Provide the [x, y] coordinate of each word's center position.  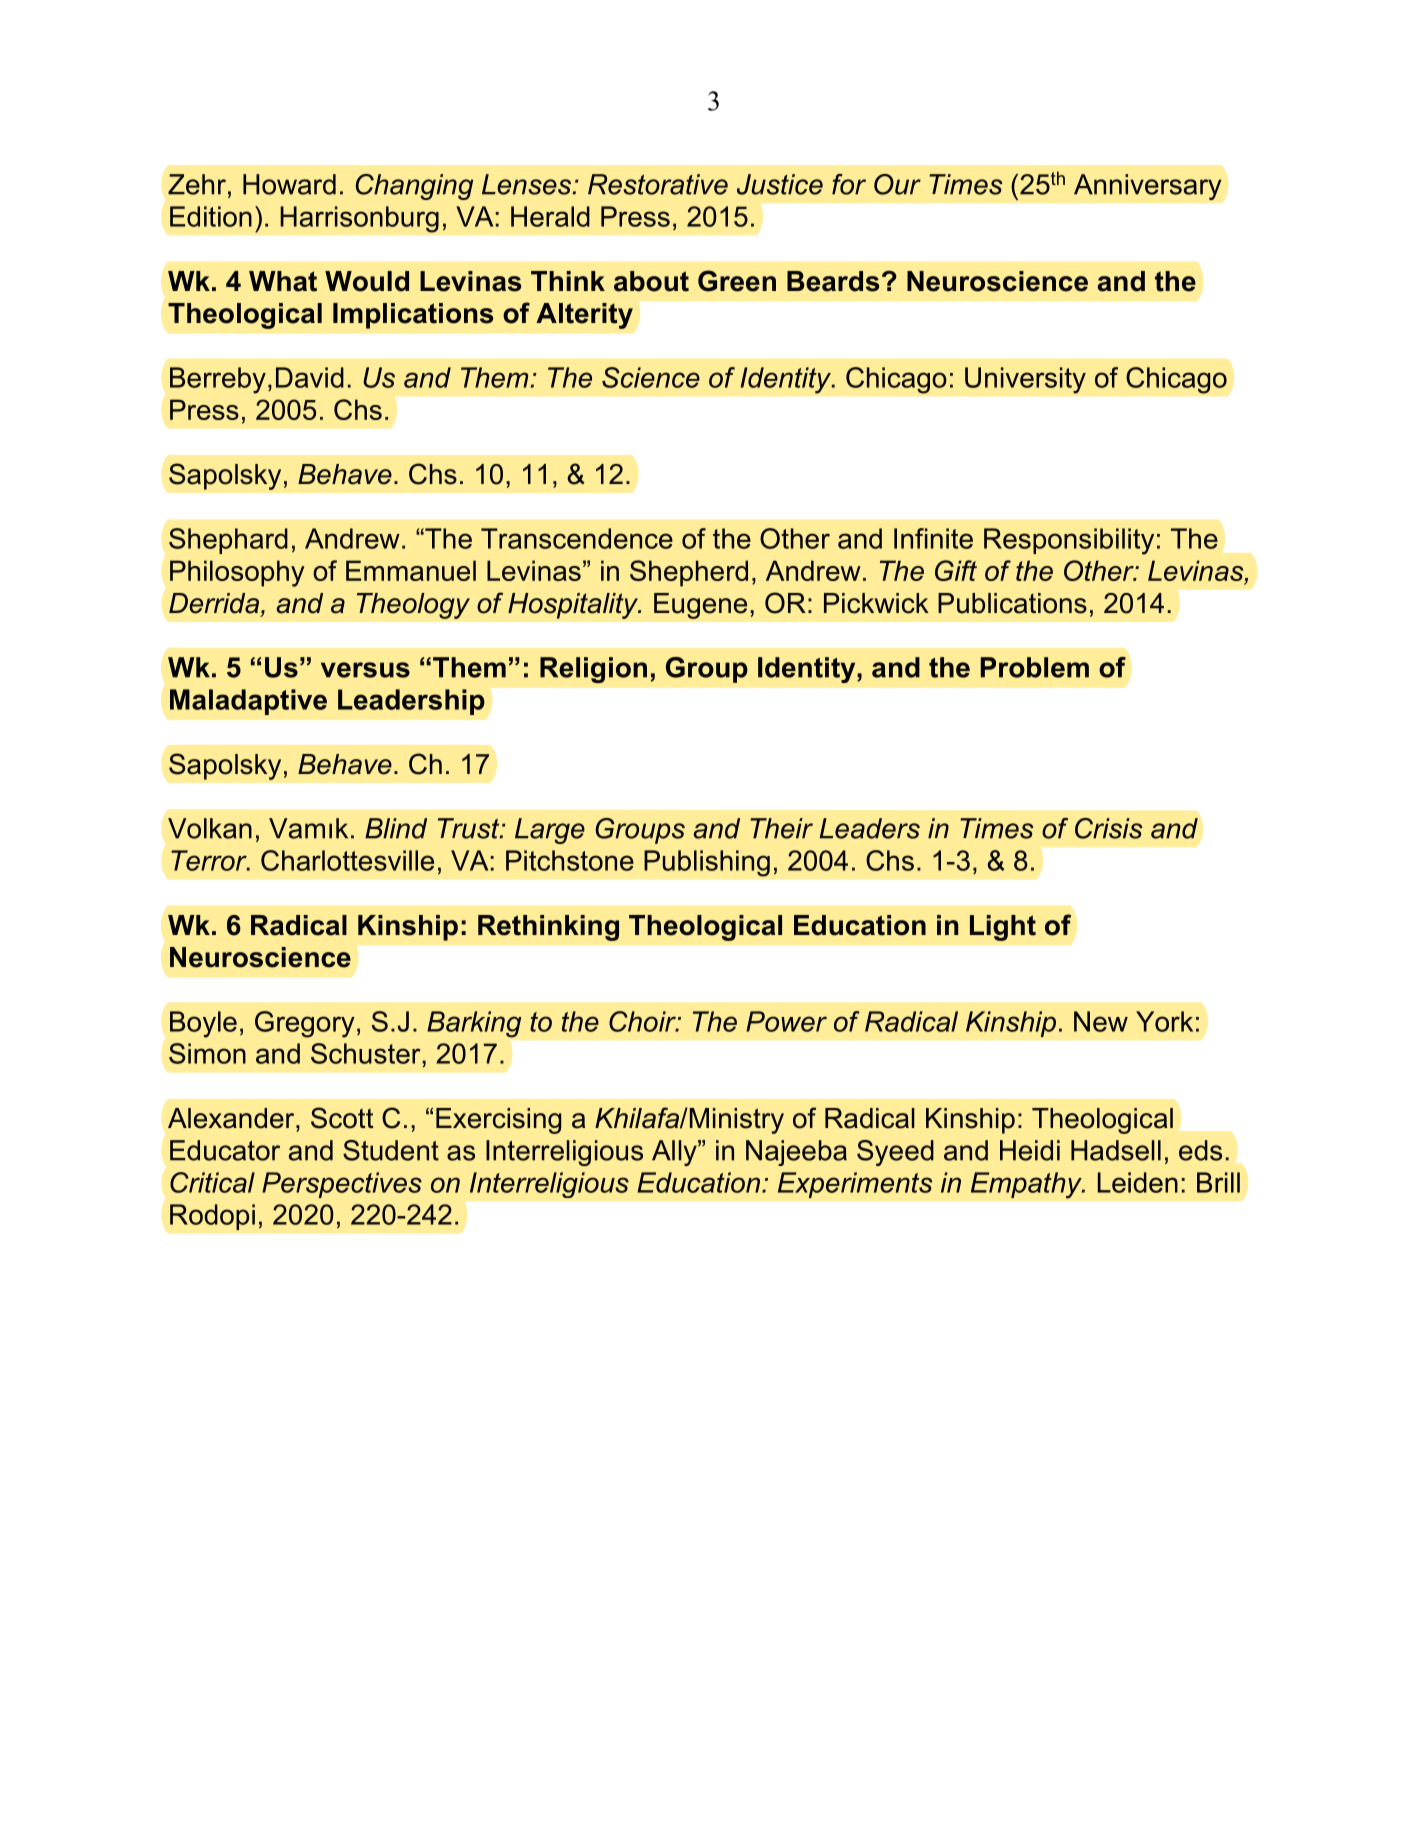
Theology [413, 606]
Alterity [584, 316]
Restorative [658, 184]
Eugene [700, 606]
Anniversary [1148, 187]
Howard [289, 184]
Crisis [1109, 828]
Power [786, 1021]
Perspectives [342, 1185]
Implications [413, 316]
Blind [396, 828]
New [1101, 1021]
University [1025, 380]
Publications [1012, 603]
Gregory [305, 1024]
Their [781, 828]
